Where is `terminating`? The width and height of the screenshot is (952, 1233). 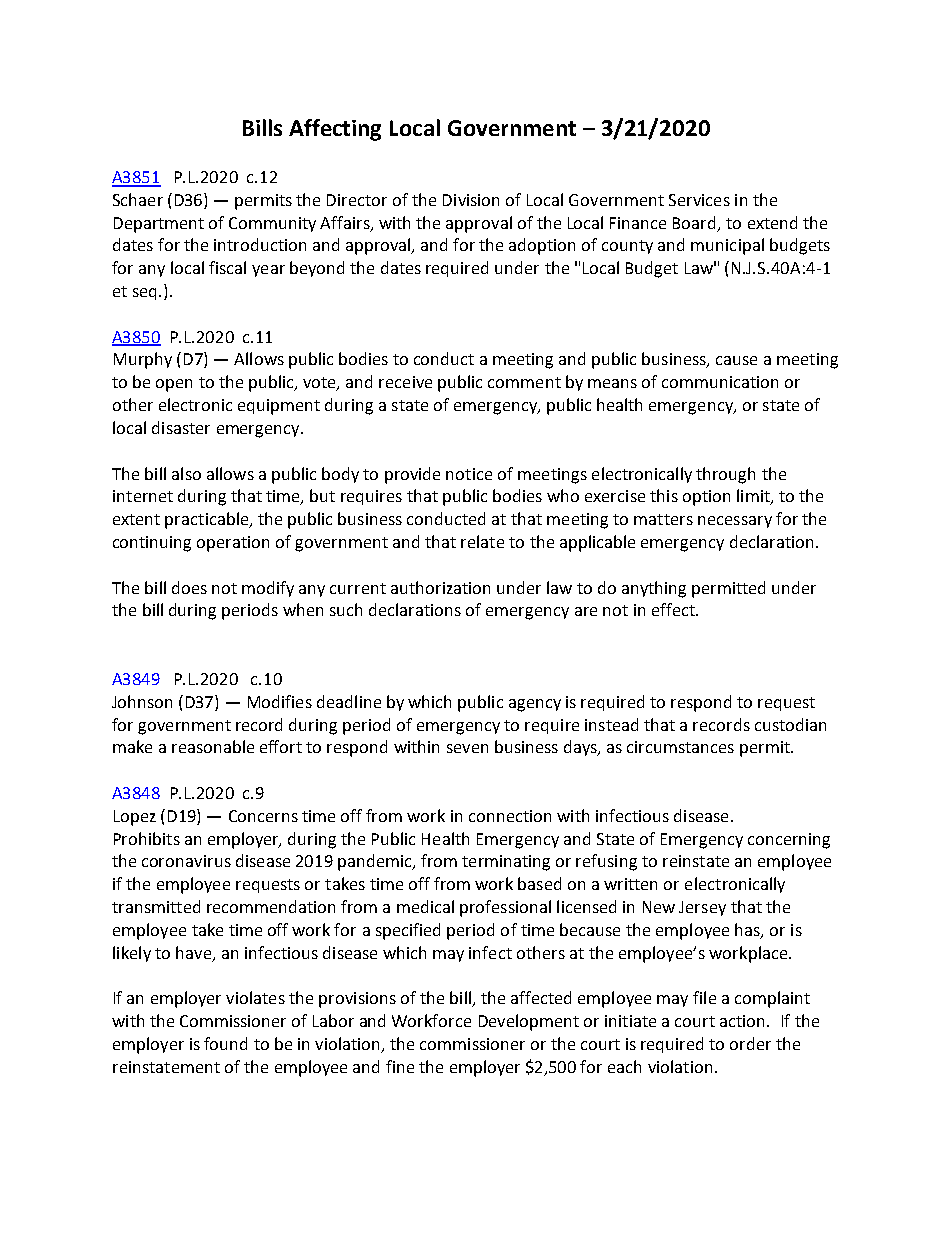
terminating is located at coordinates (506, 863).
